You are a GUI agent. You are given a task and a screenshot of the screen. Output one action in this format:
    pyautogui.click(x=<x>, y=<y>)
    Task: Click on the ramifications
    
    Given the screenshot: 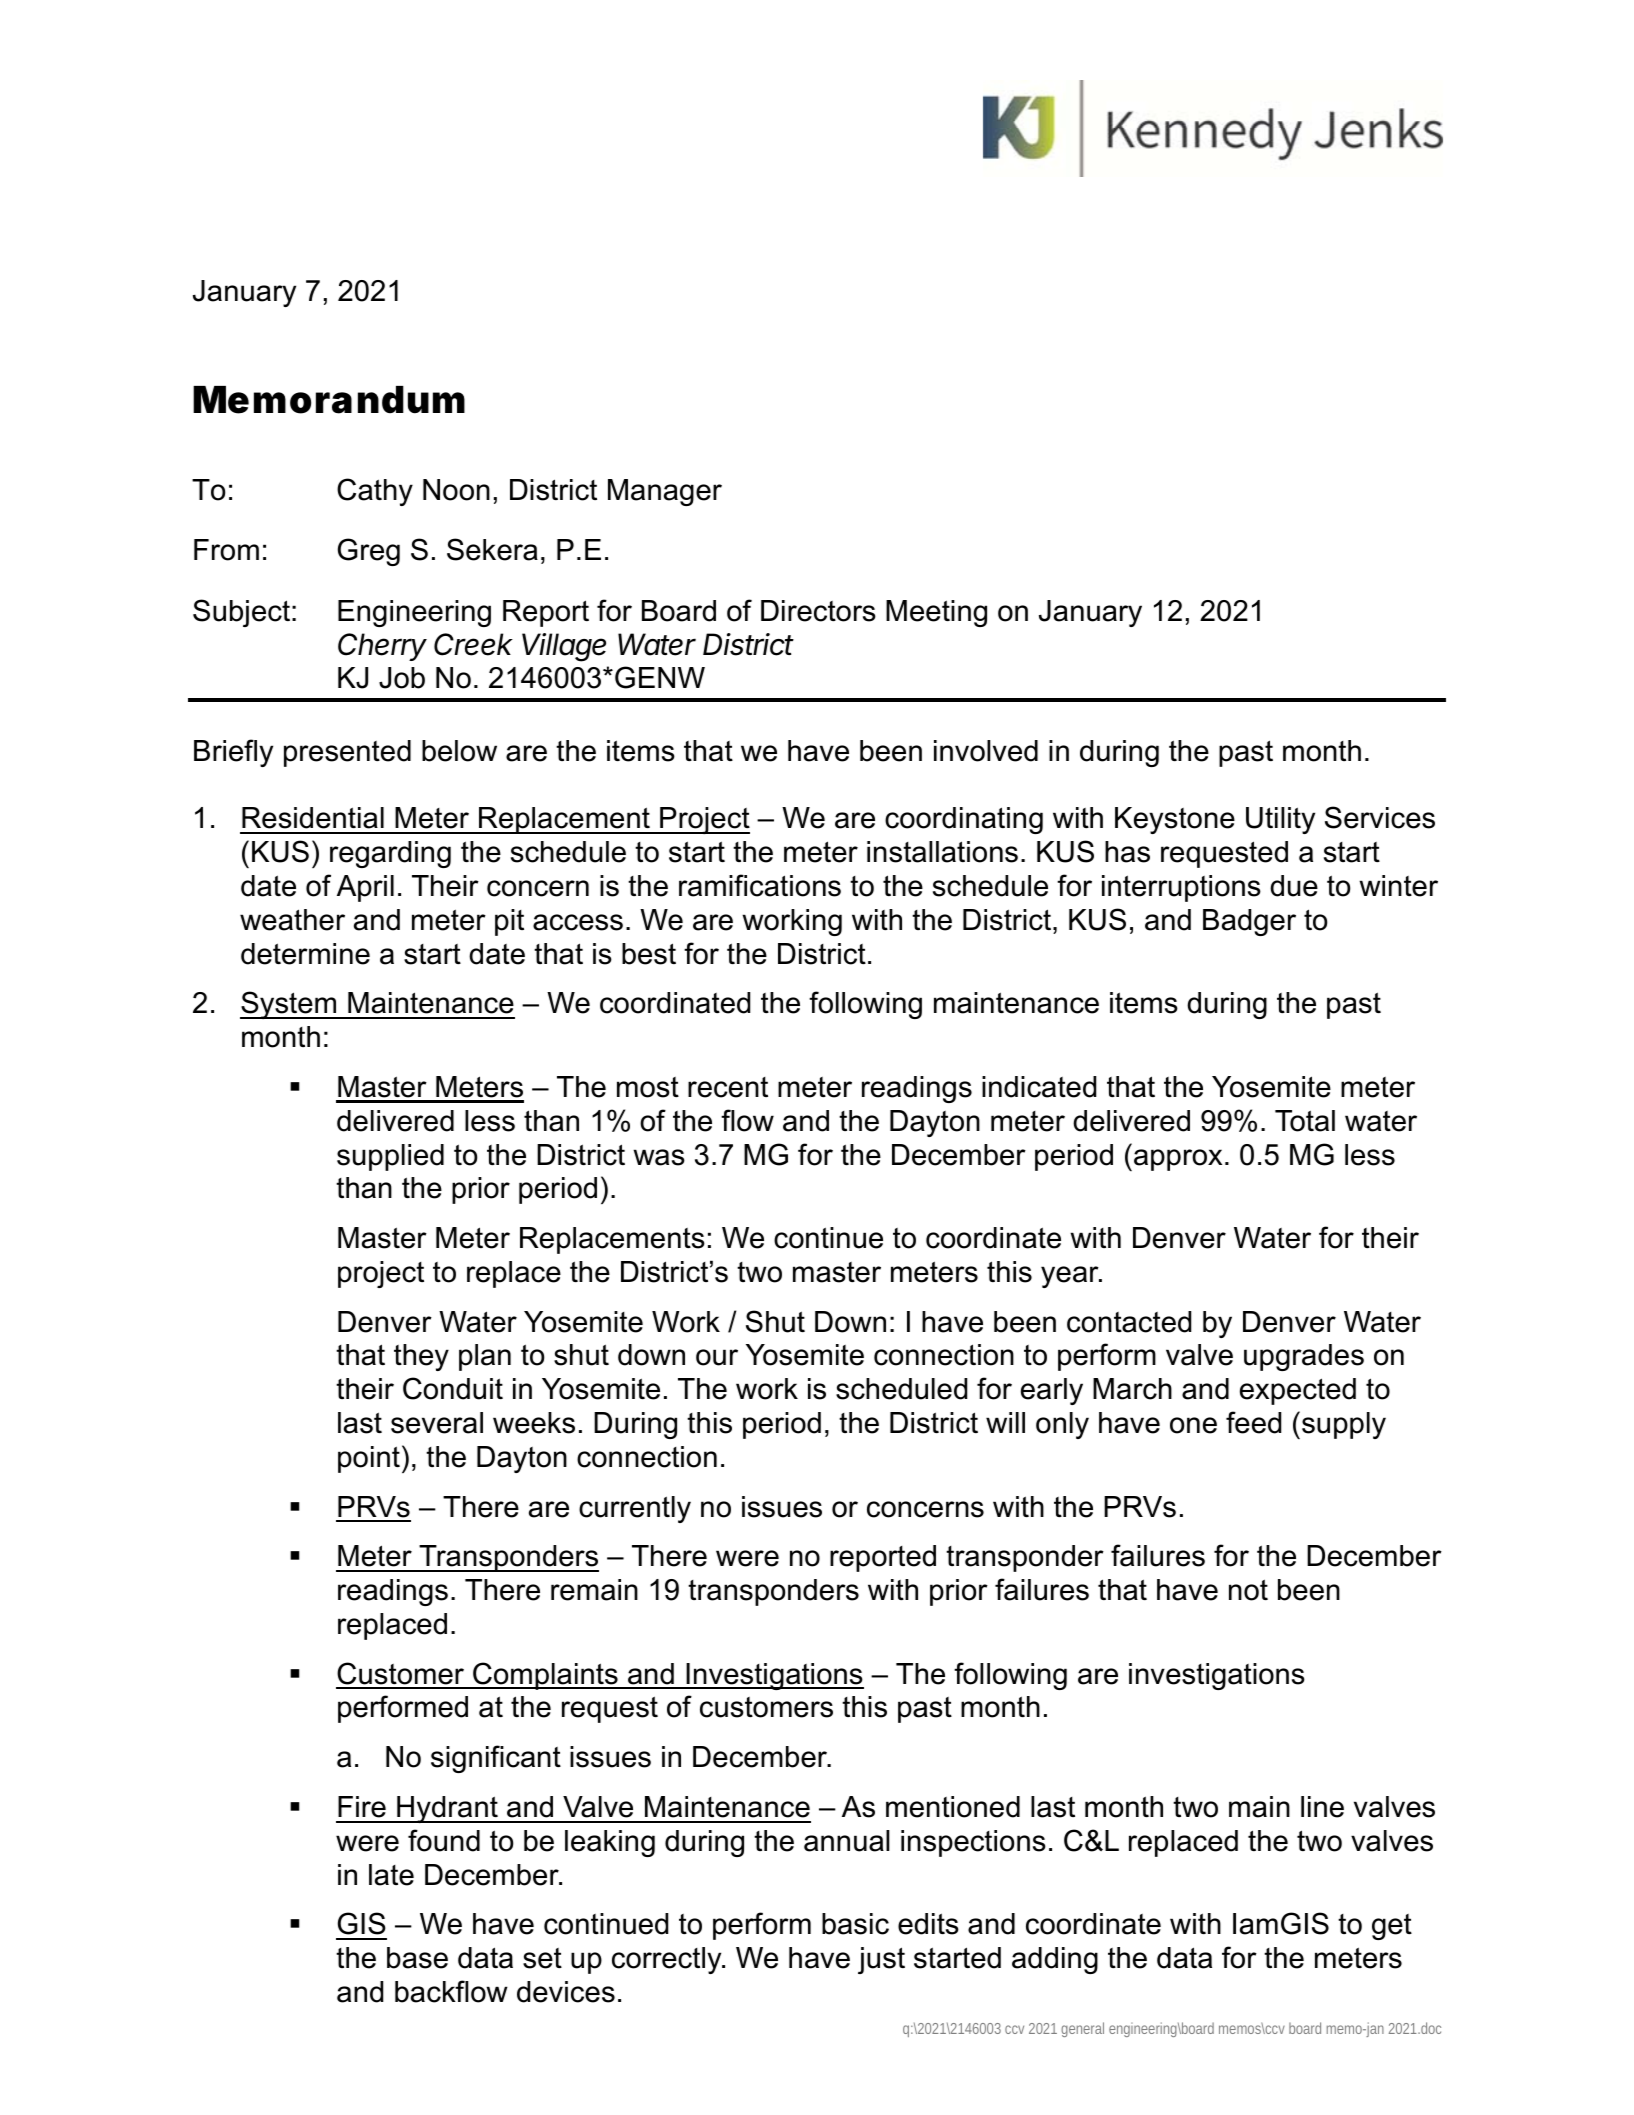 What is the action you would take?
    pyautogui.click(x=760, y=885)
